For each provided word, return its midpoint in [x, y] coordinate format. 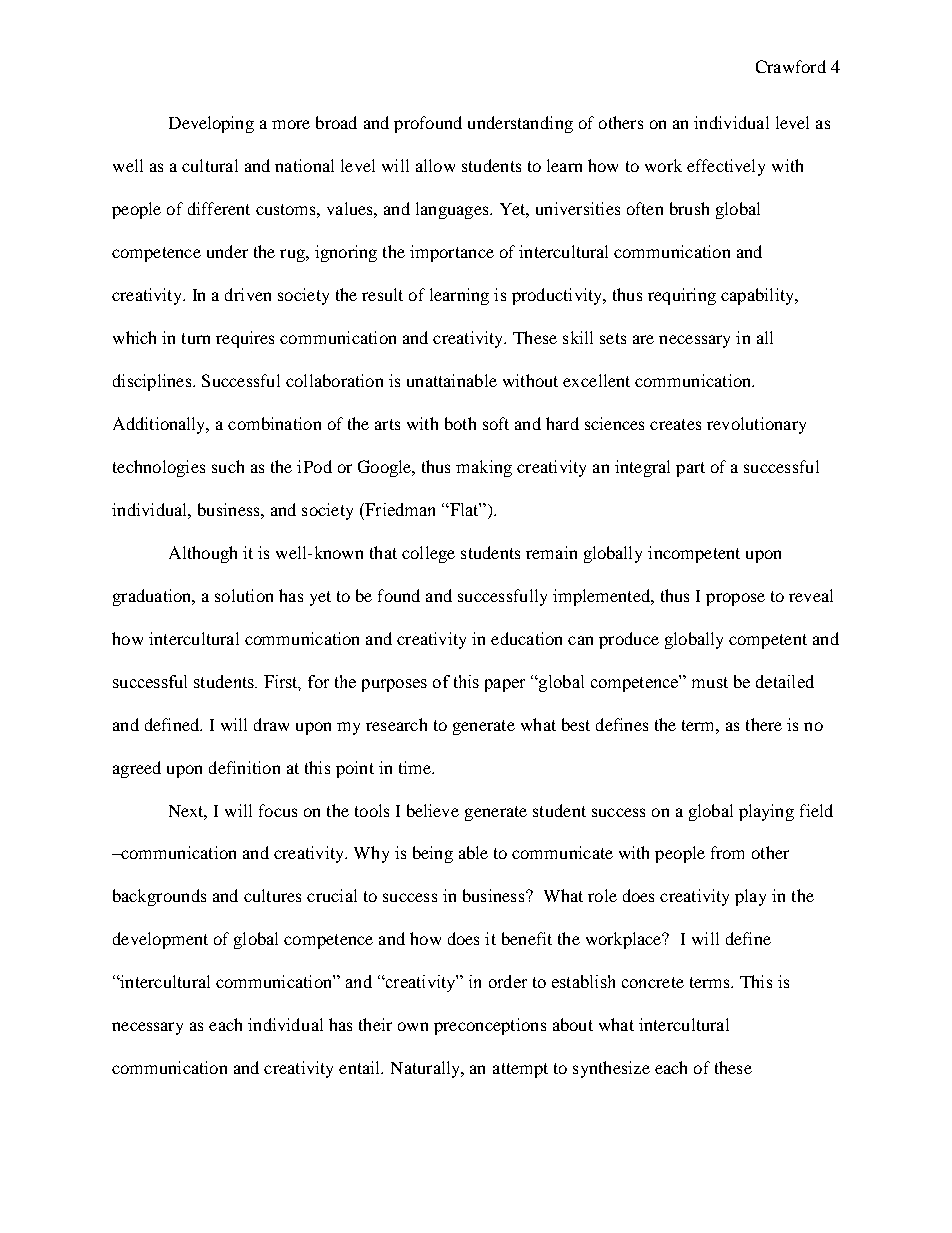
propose [735, 599]
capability [759, 296]
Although [203, 554]
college [428, 554]
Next [188, 812]
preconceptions [490, 1026]
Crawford [791, 66]
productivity [558, 296]
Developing [211, 124]
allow [435, 165]
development [160, 940]
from [727, 852]
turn [196, 338]
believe [433, 810]
